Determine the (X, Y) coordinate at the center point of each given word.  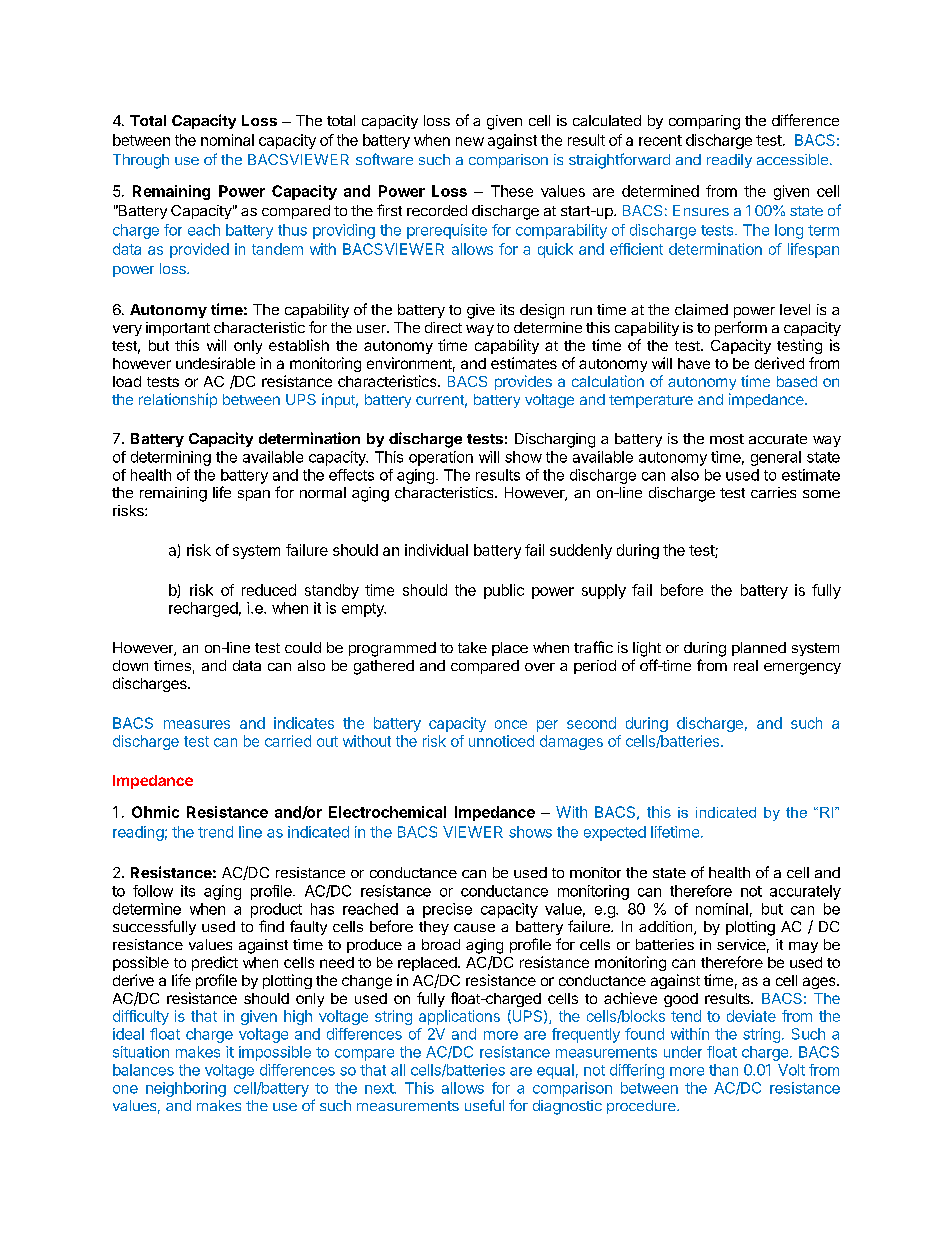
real (746, 665)
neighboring (186, 1089)
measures (197, 724)
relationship (178, 400)
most (727, 439)
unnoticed (501, 741)
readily (729, 161)
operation (441, 458)
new (470, 141)
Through (141, 161)
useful (484, 1105)
